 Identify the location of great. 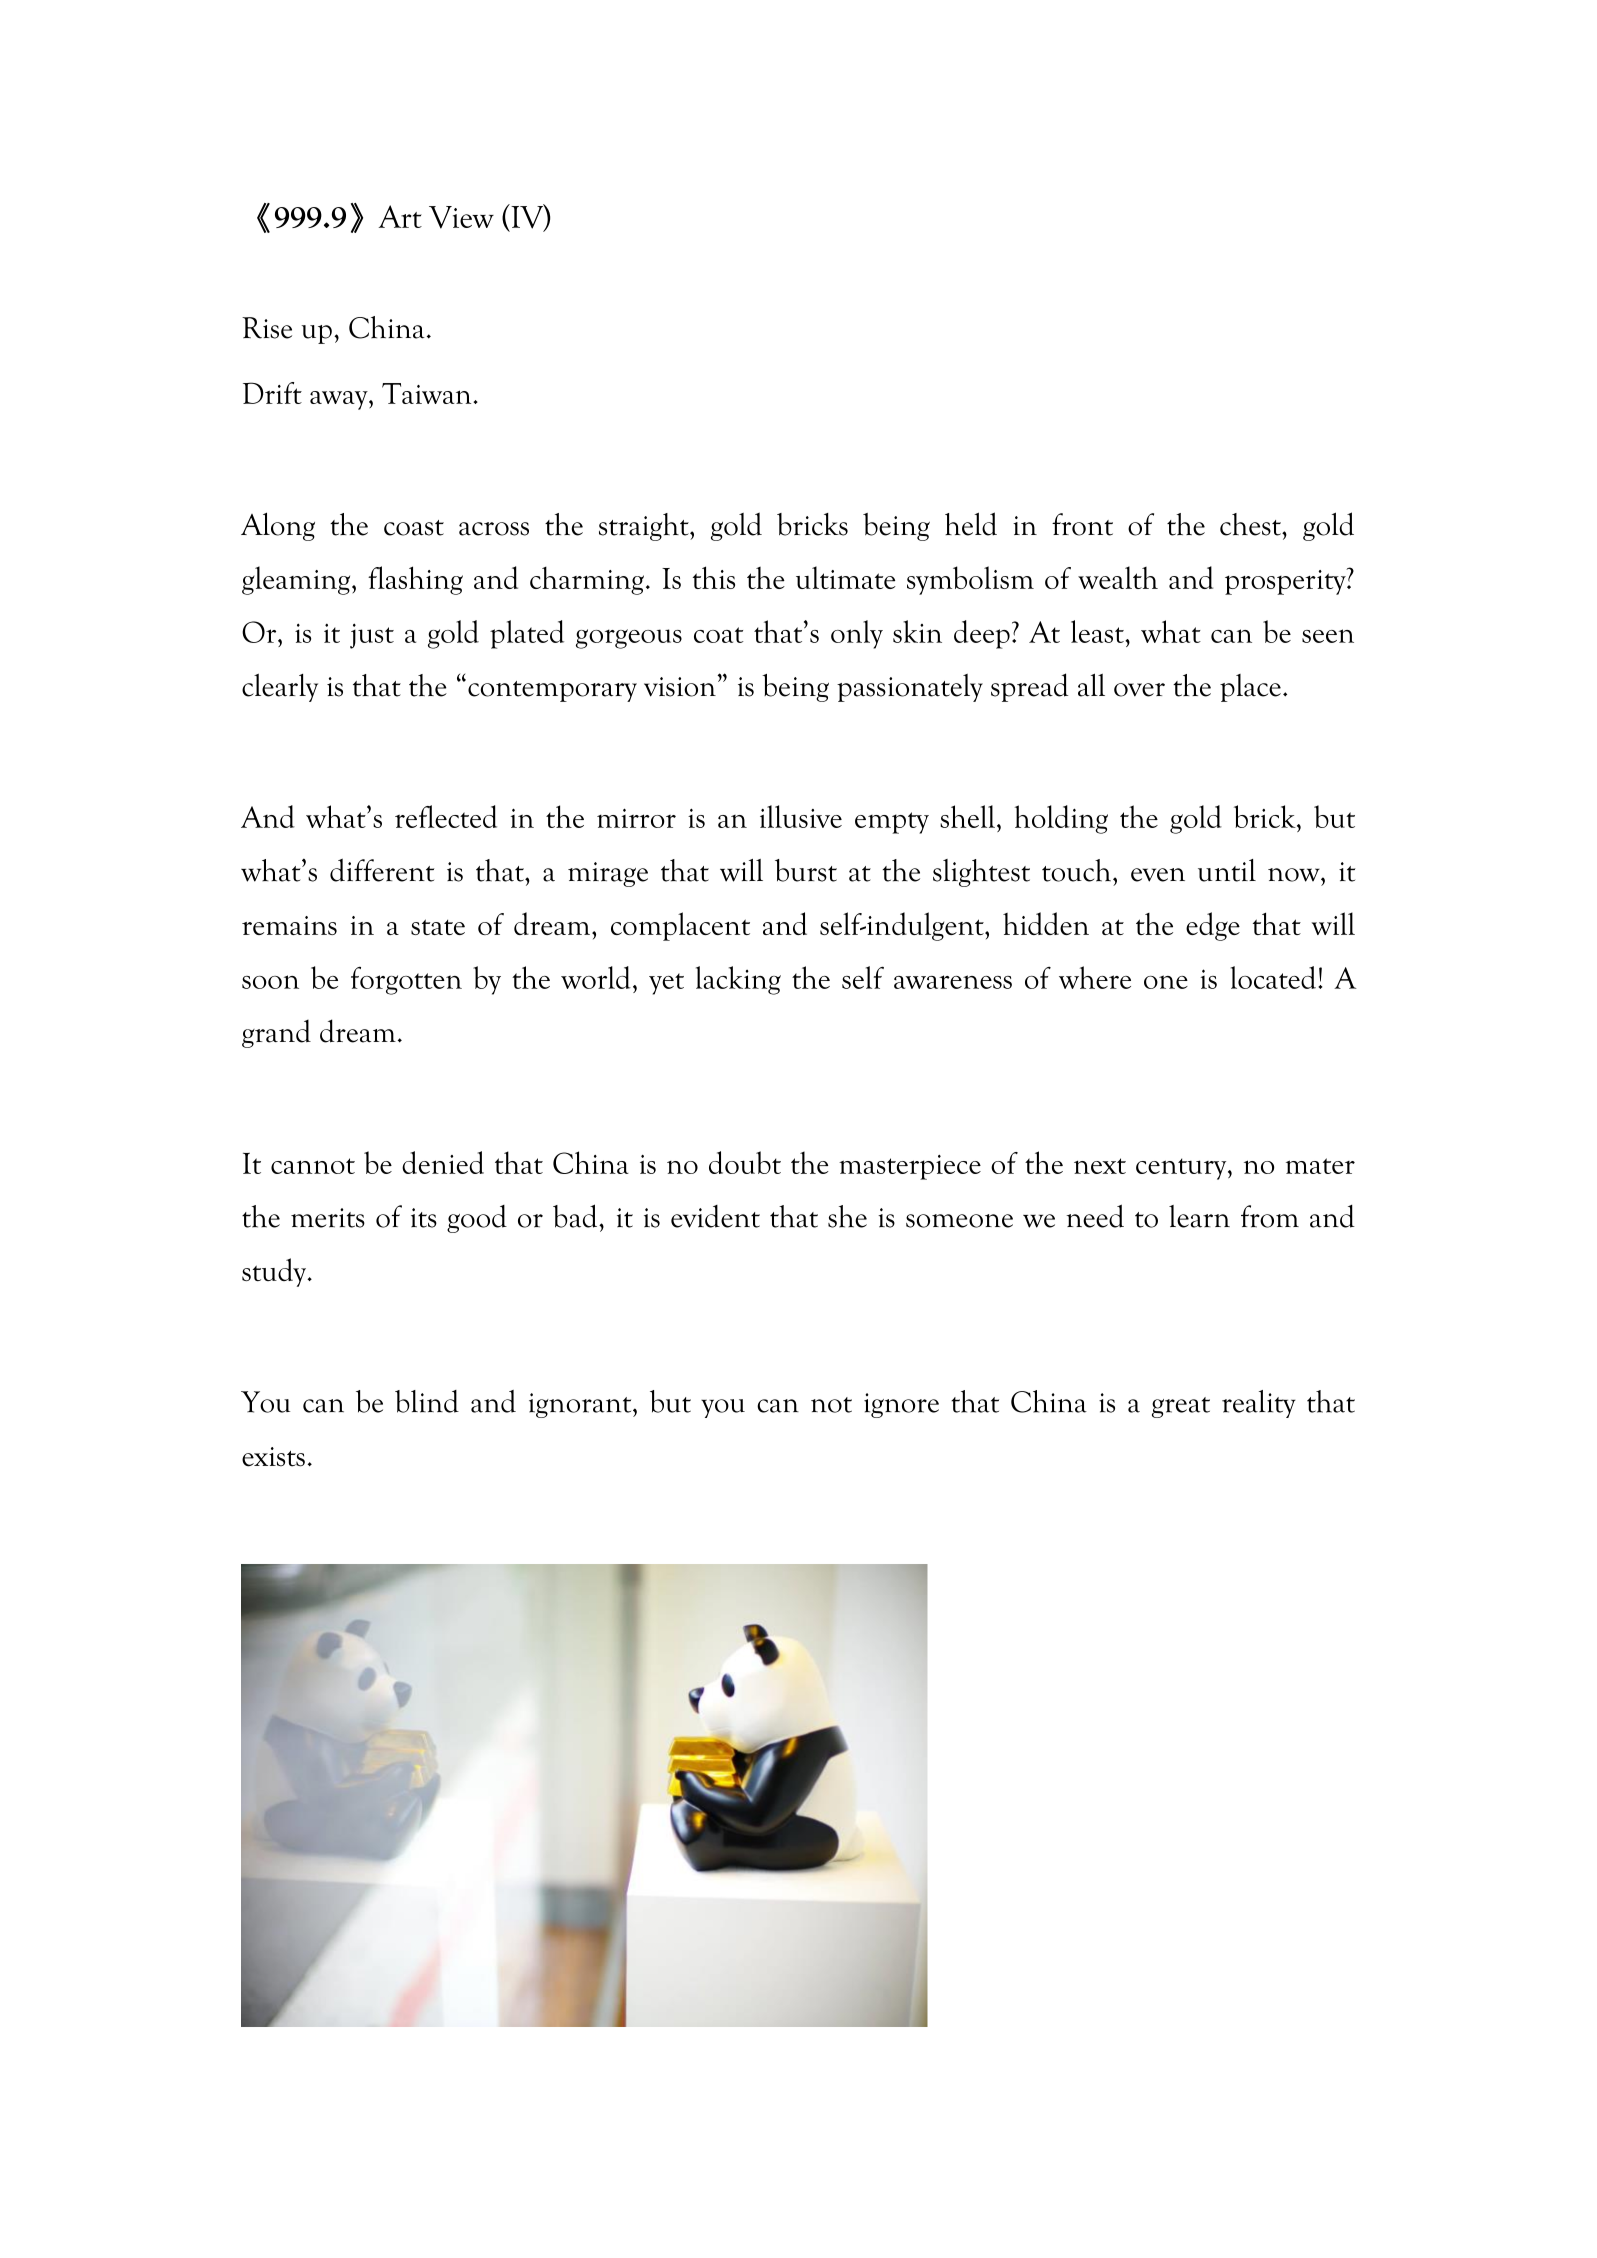
(1181, 1407).
